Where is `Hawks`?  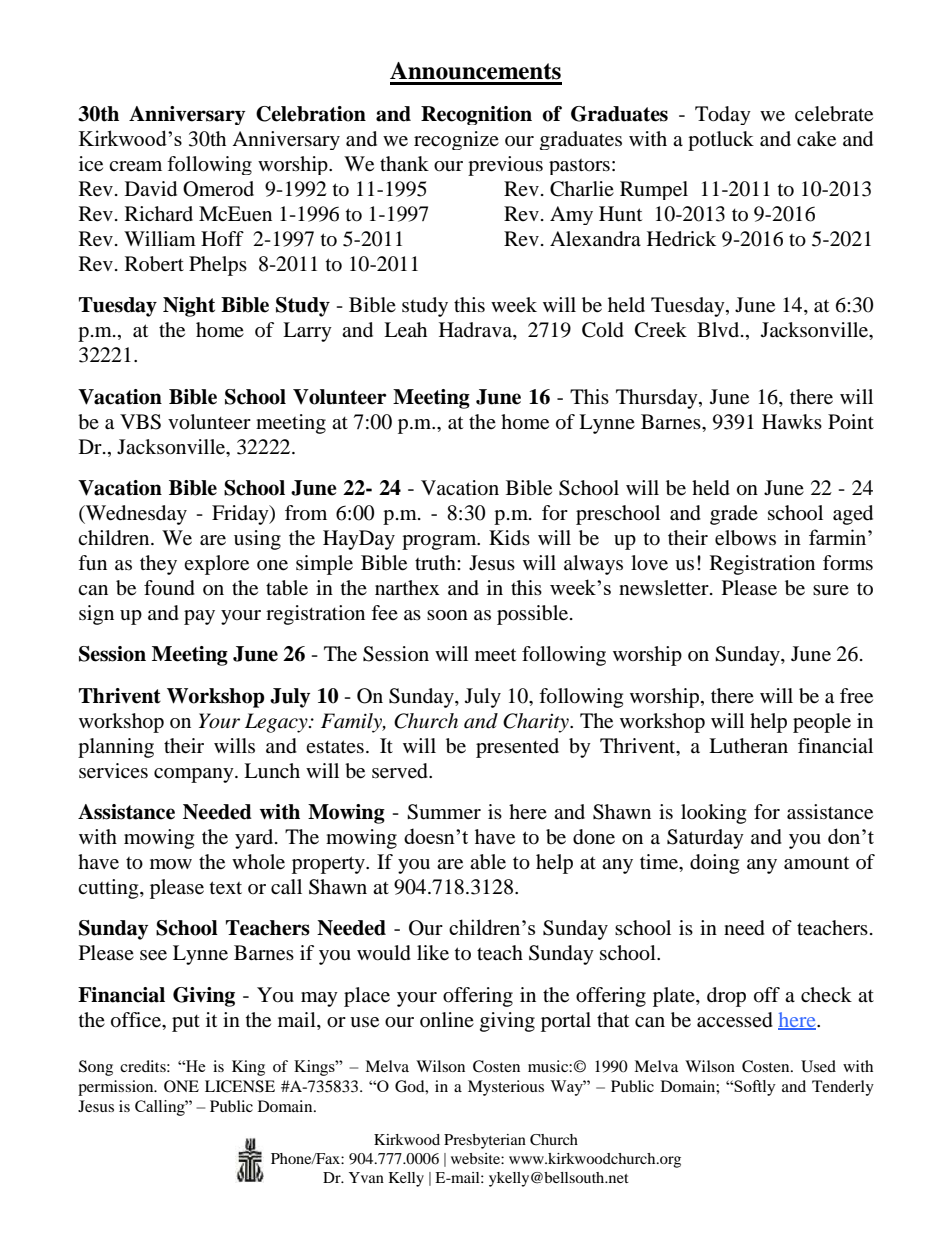 Hawks is located at coordinates (792, 421).
